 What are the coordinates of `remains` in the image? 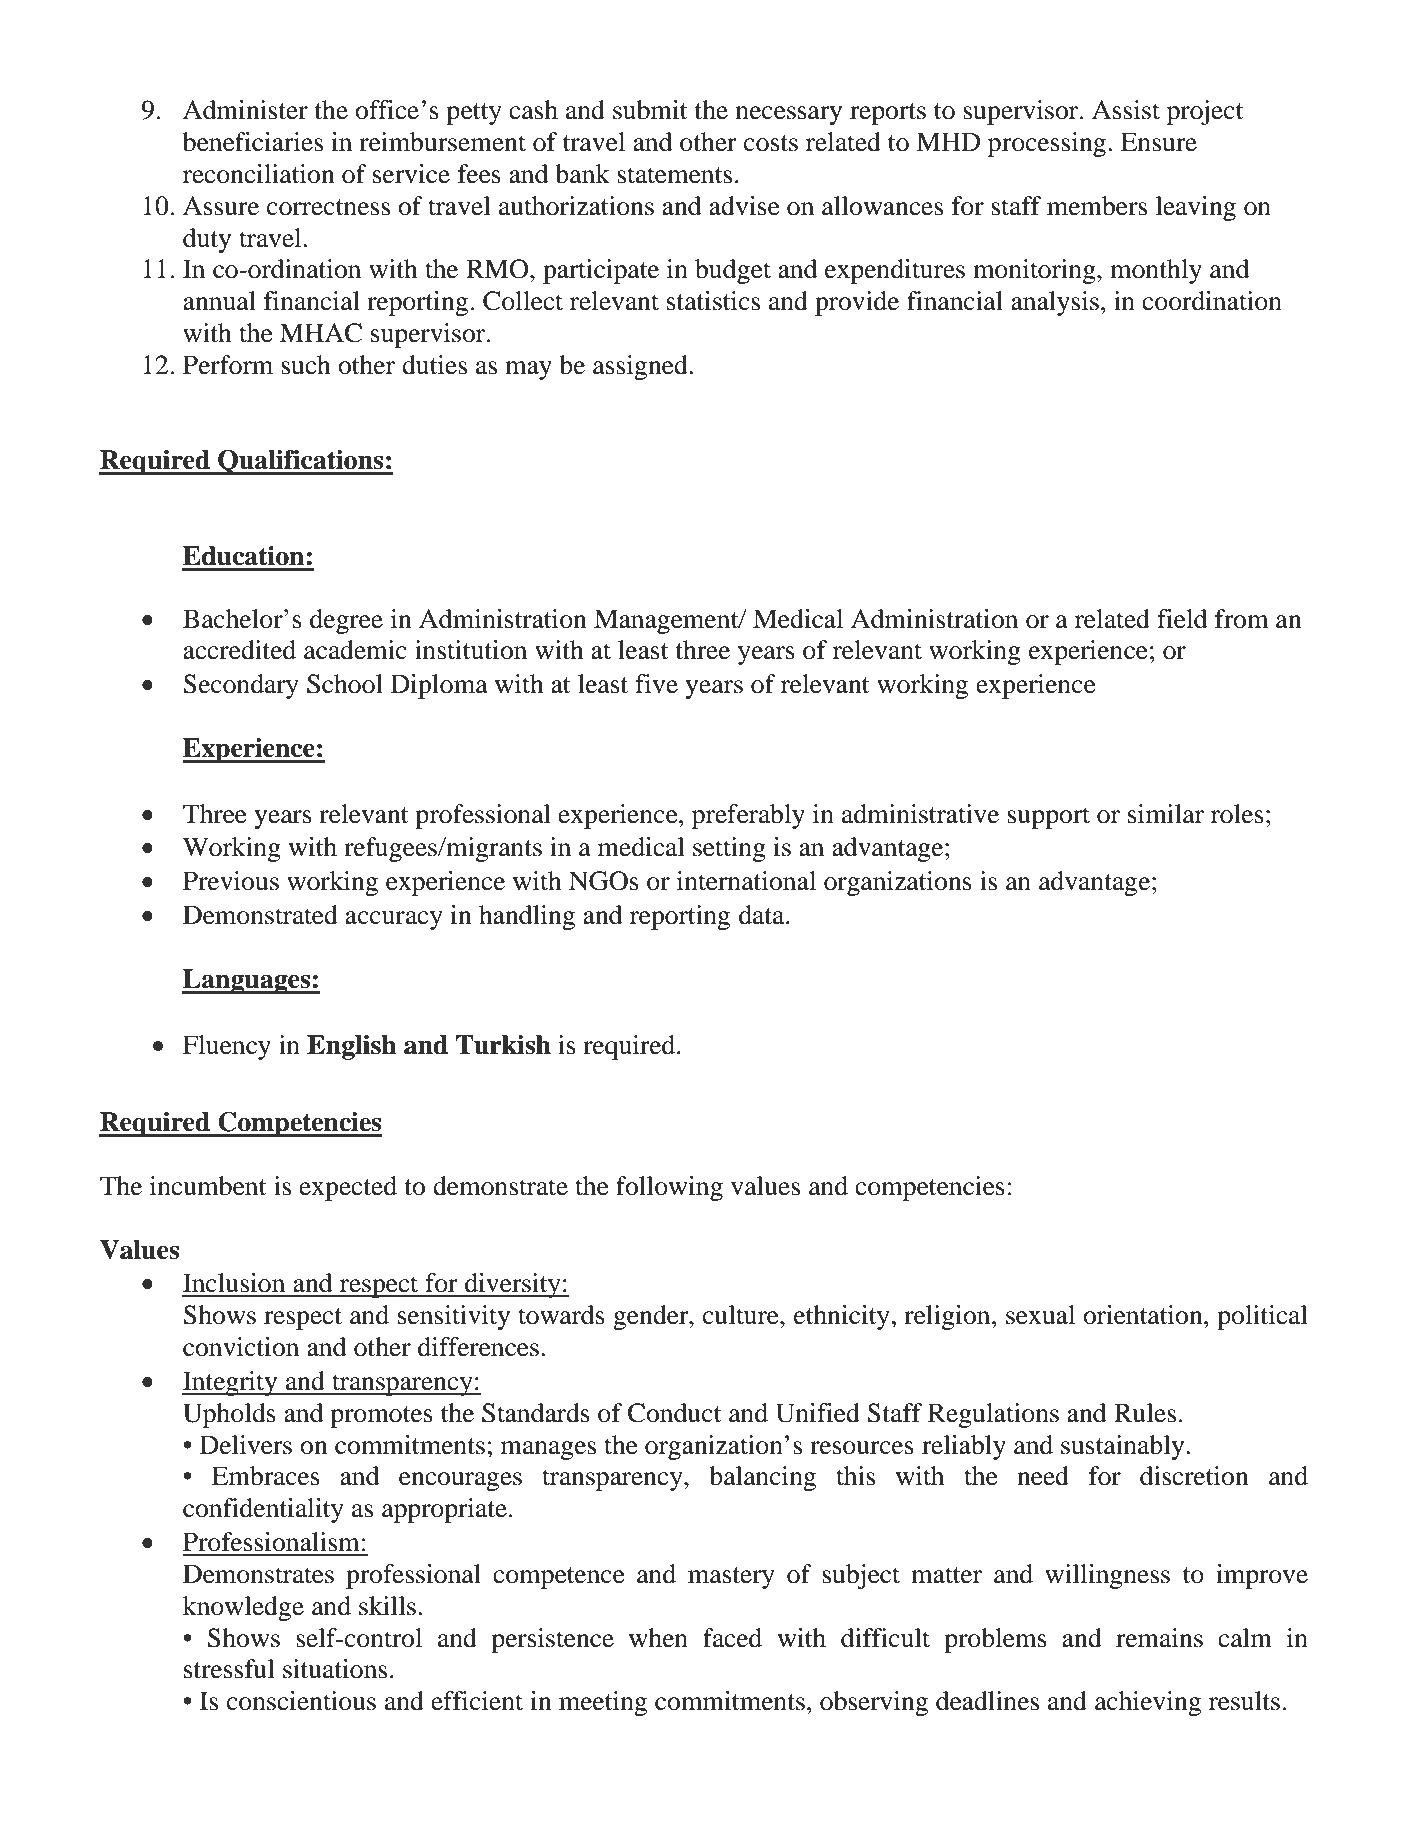 It's located at (1159, 1638).
